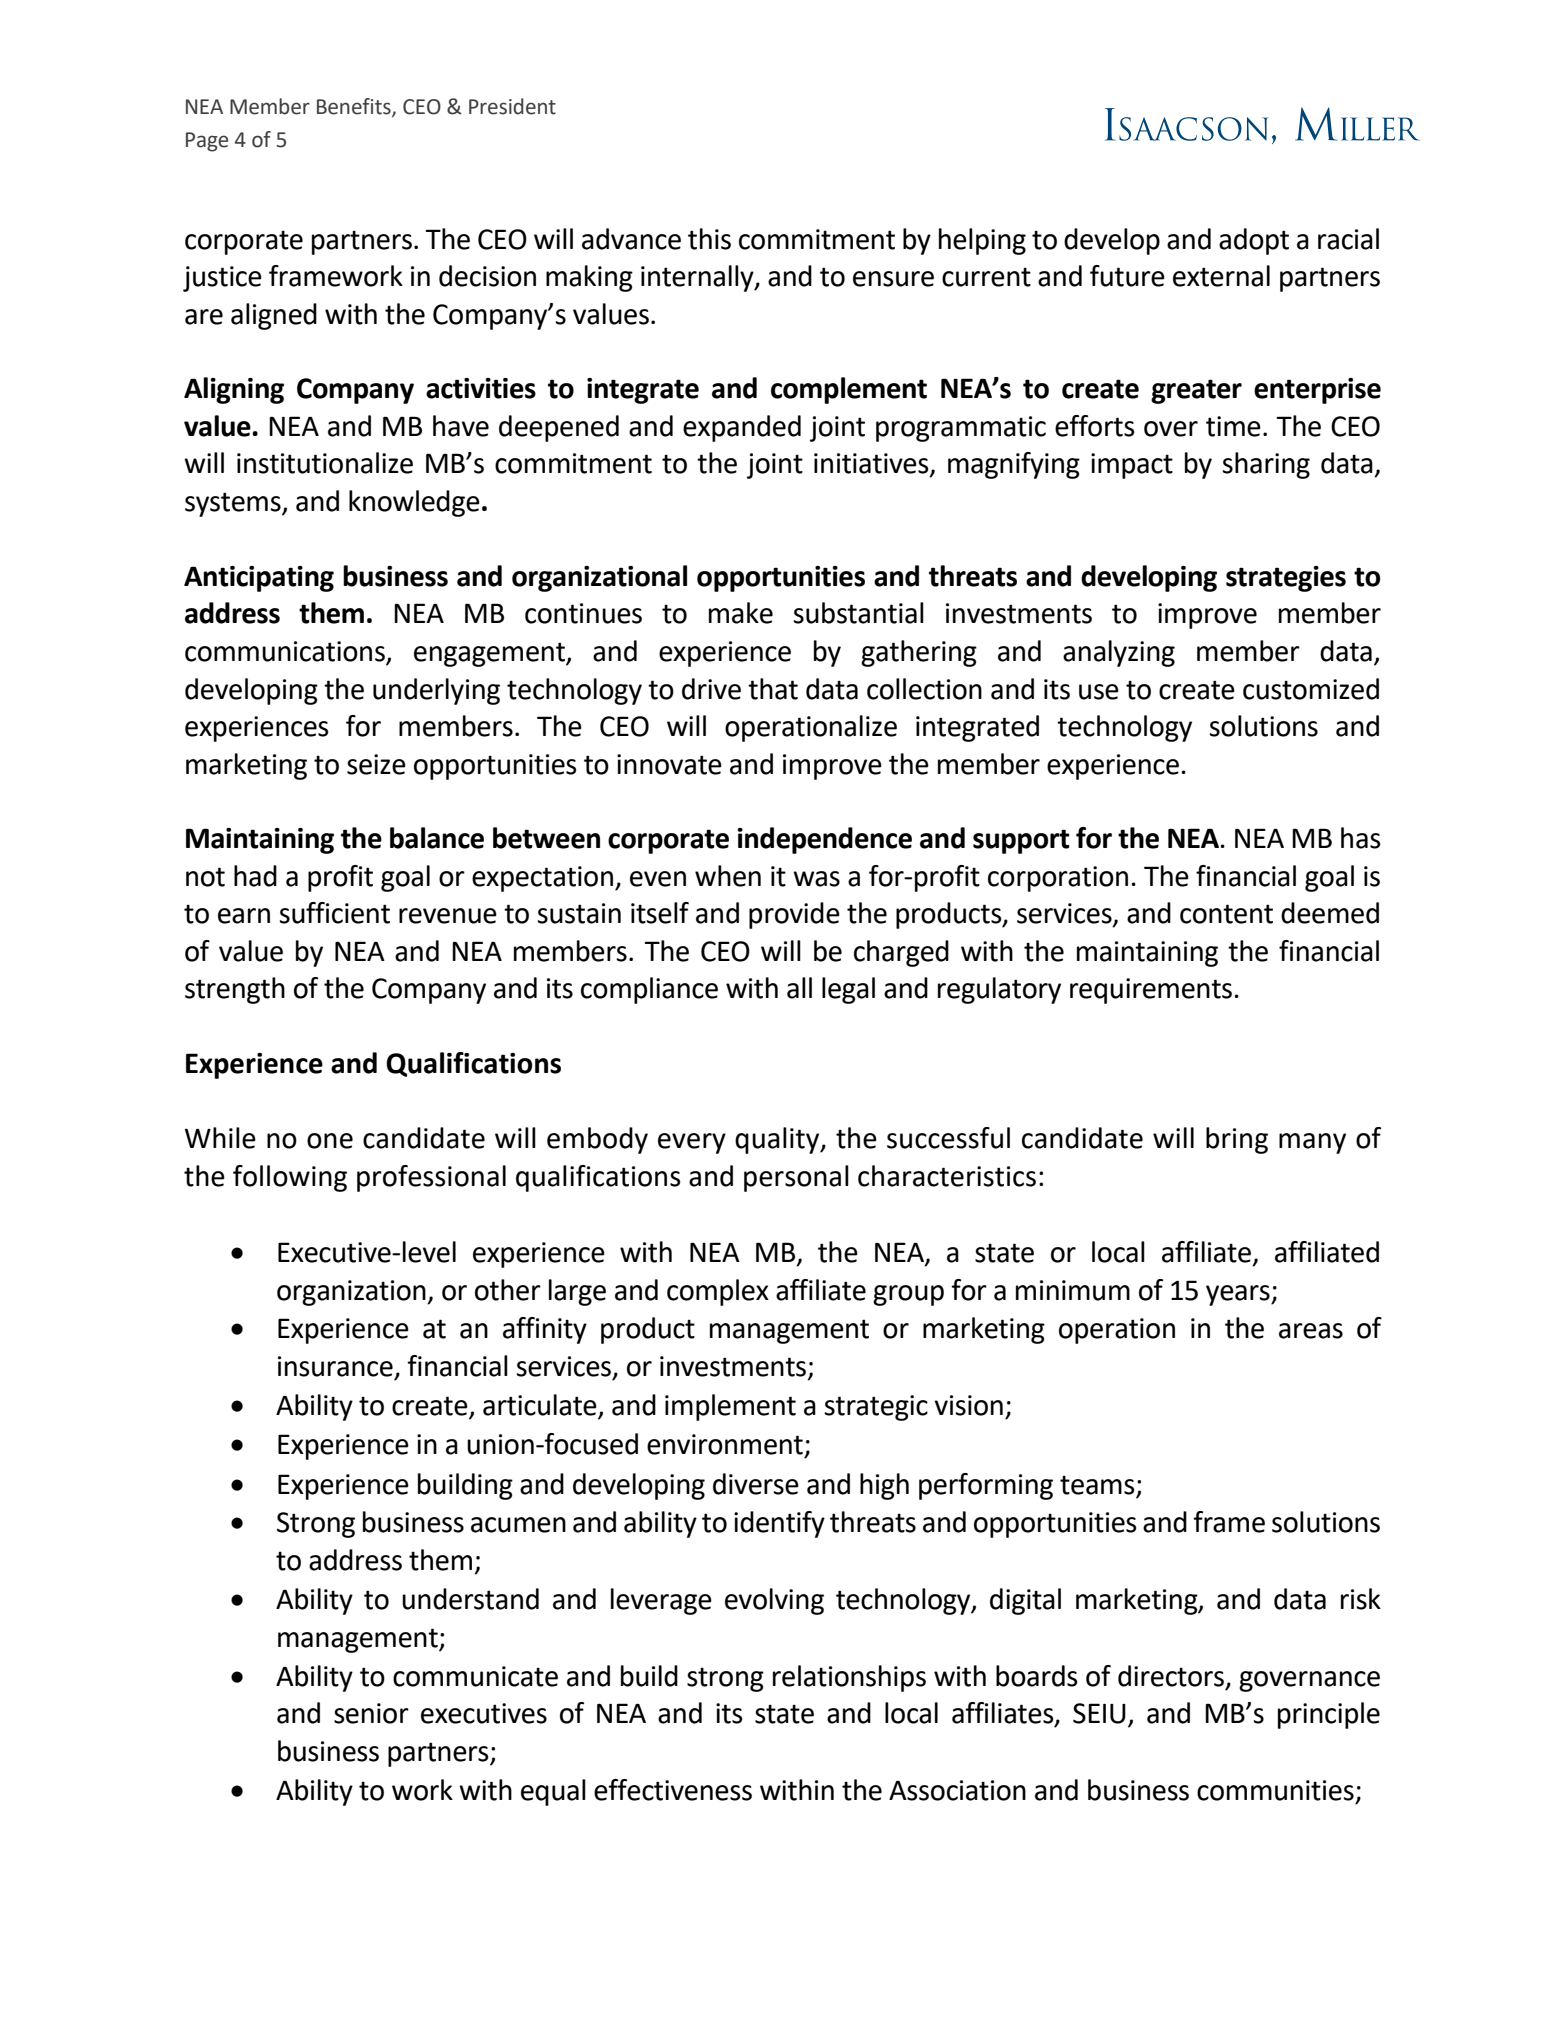 The width and height of the page is (1565, 2026). I want to click on adopt, so click(1254, 241).
